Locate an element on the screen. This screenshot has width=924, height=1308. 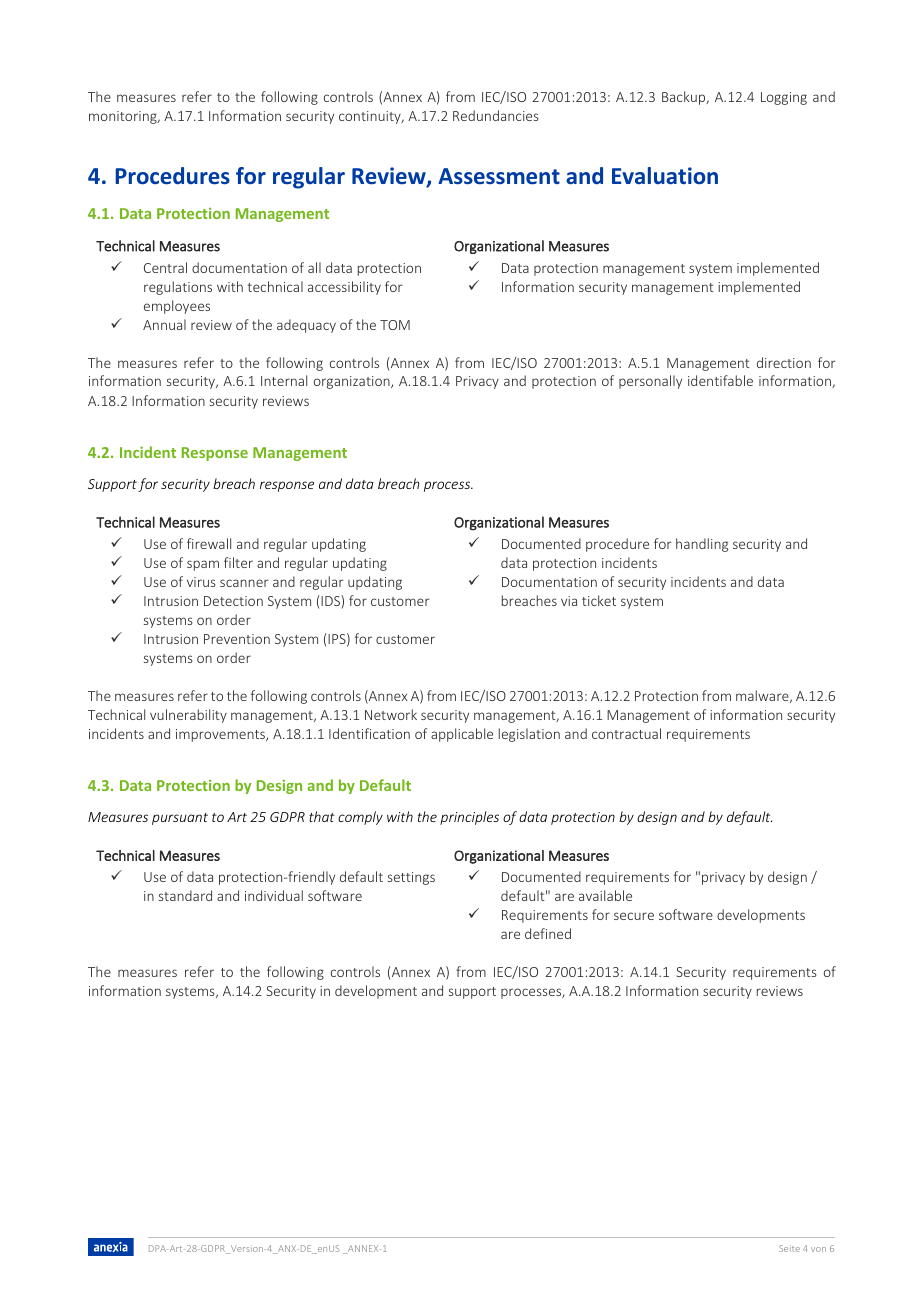
individual is located at coordinates (274, 895).
